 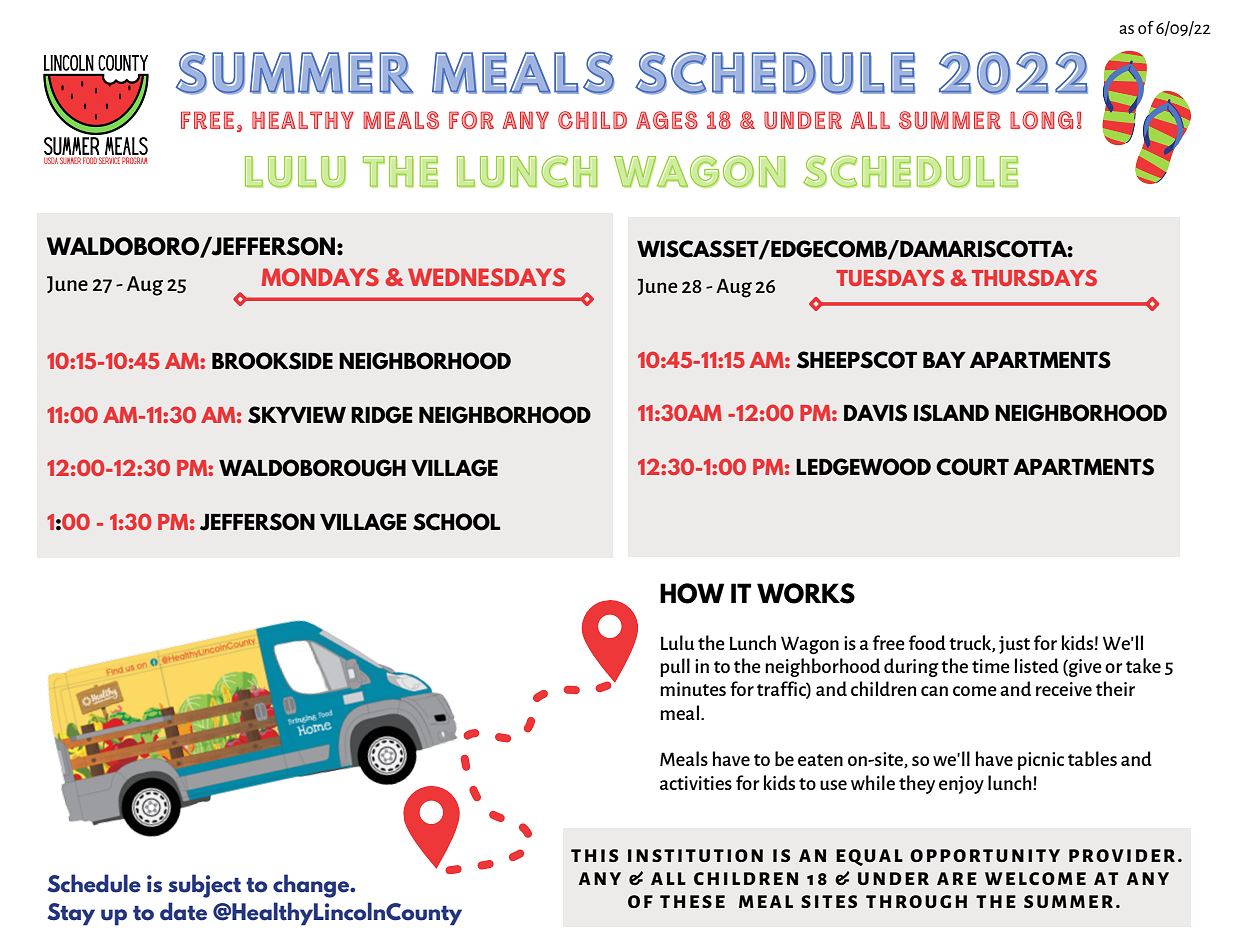 I want to click on COURT, so click(x=972, y=467).
